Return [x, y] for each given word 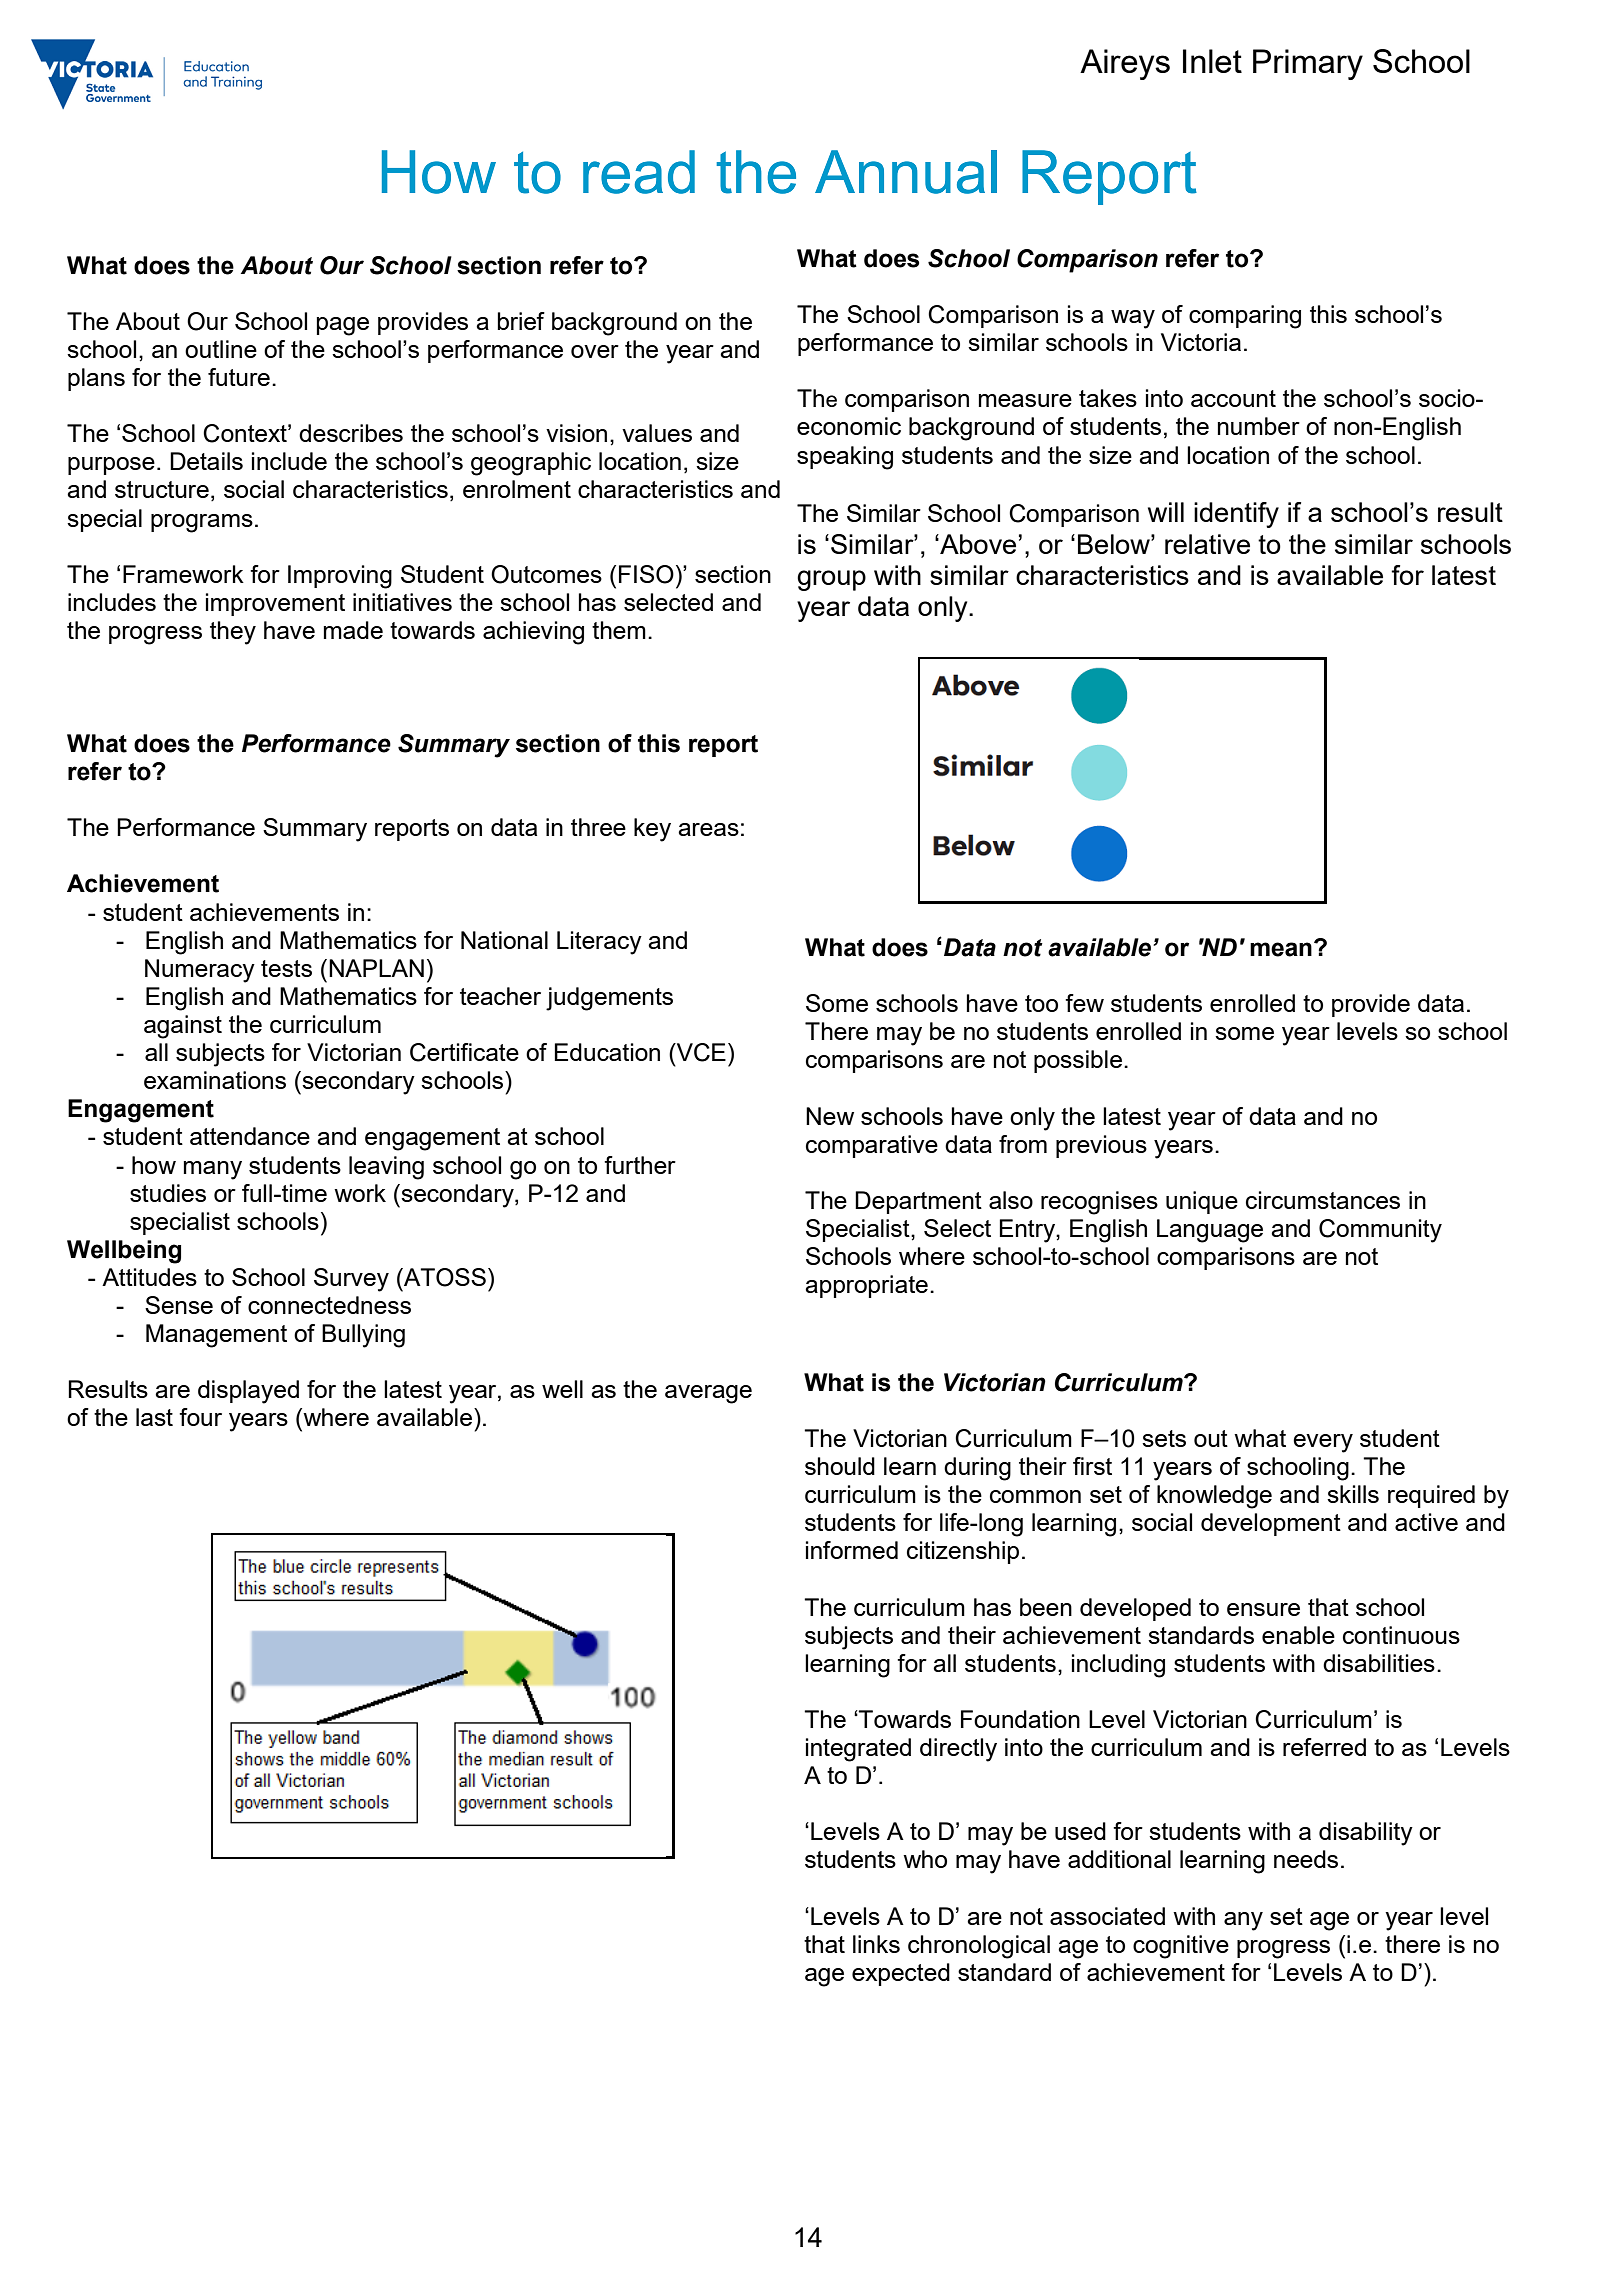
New [830, 1116]
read [639, 172]
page [343, 326]
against [183, 1027]
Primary [1308, 64]
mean [1281, 949]
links [876, 1944]
